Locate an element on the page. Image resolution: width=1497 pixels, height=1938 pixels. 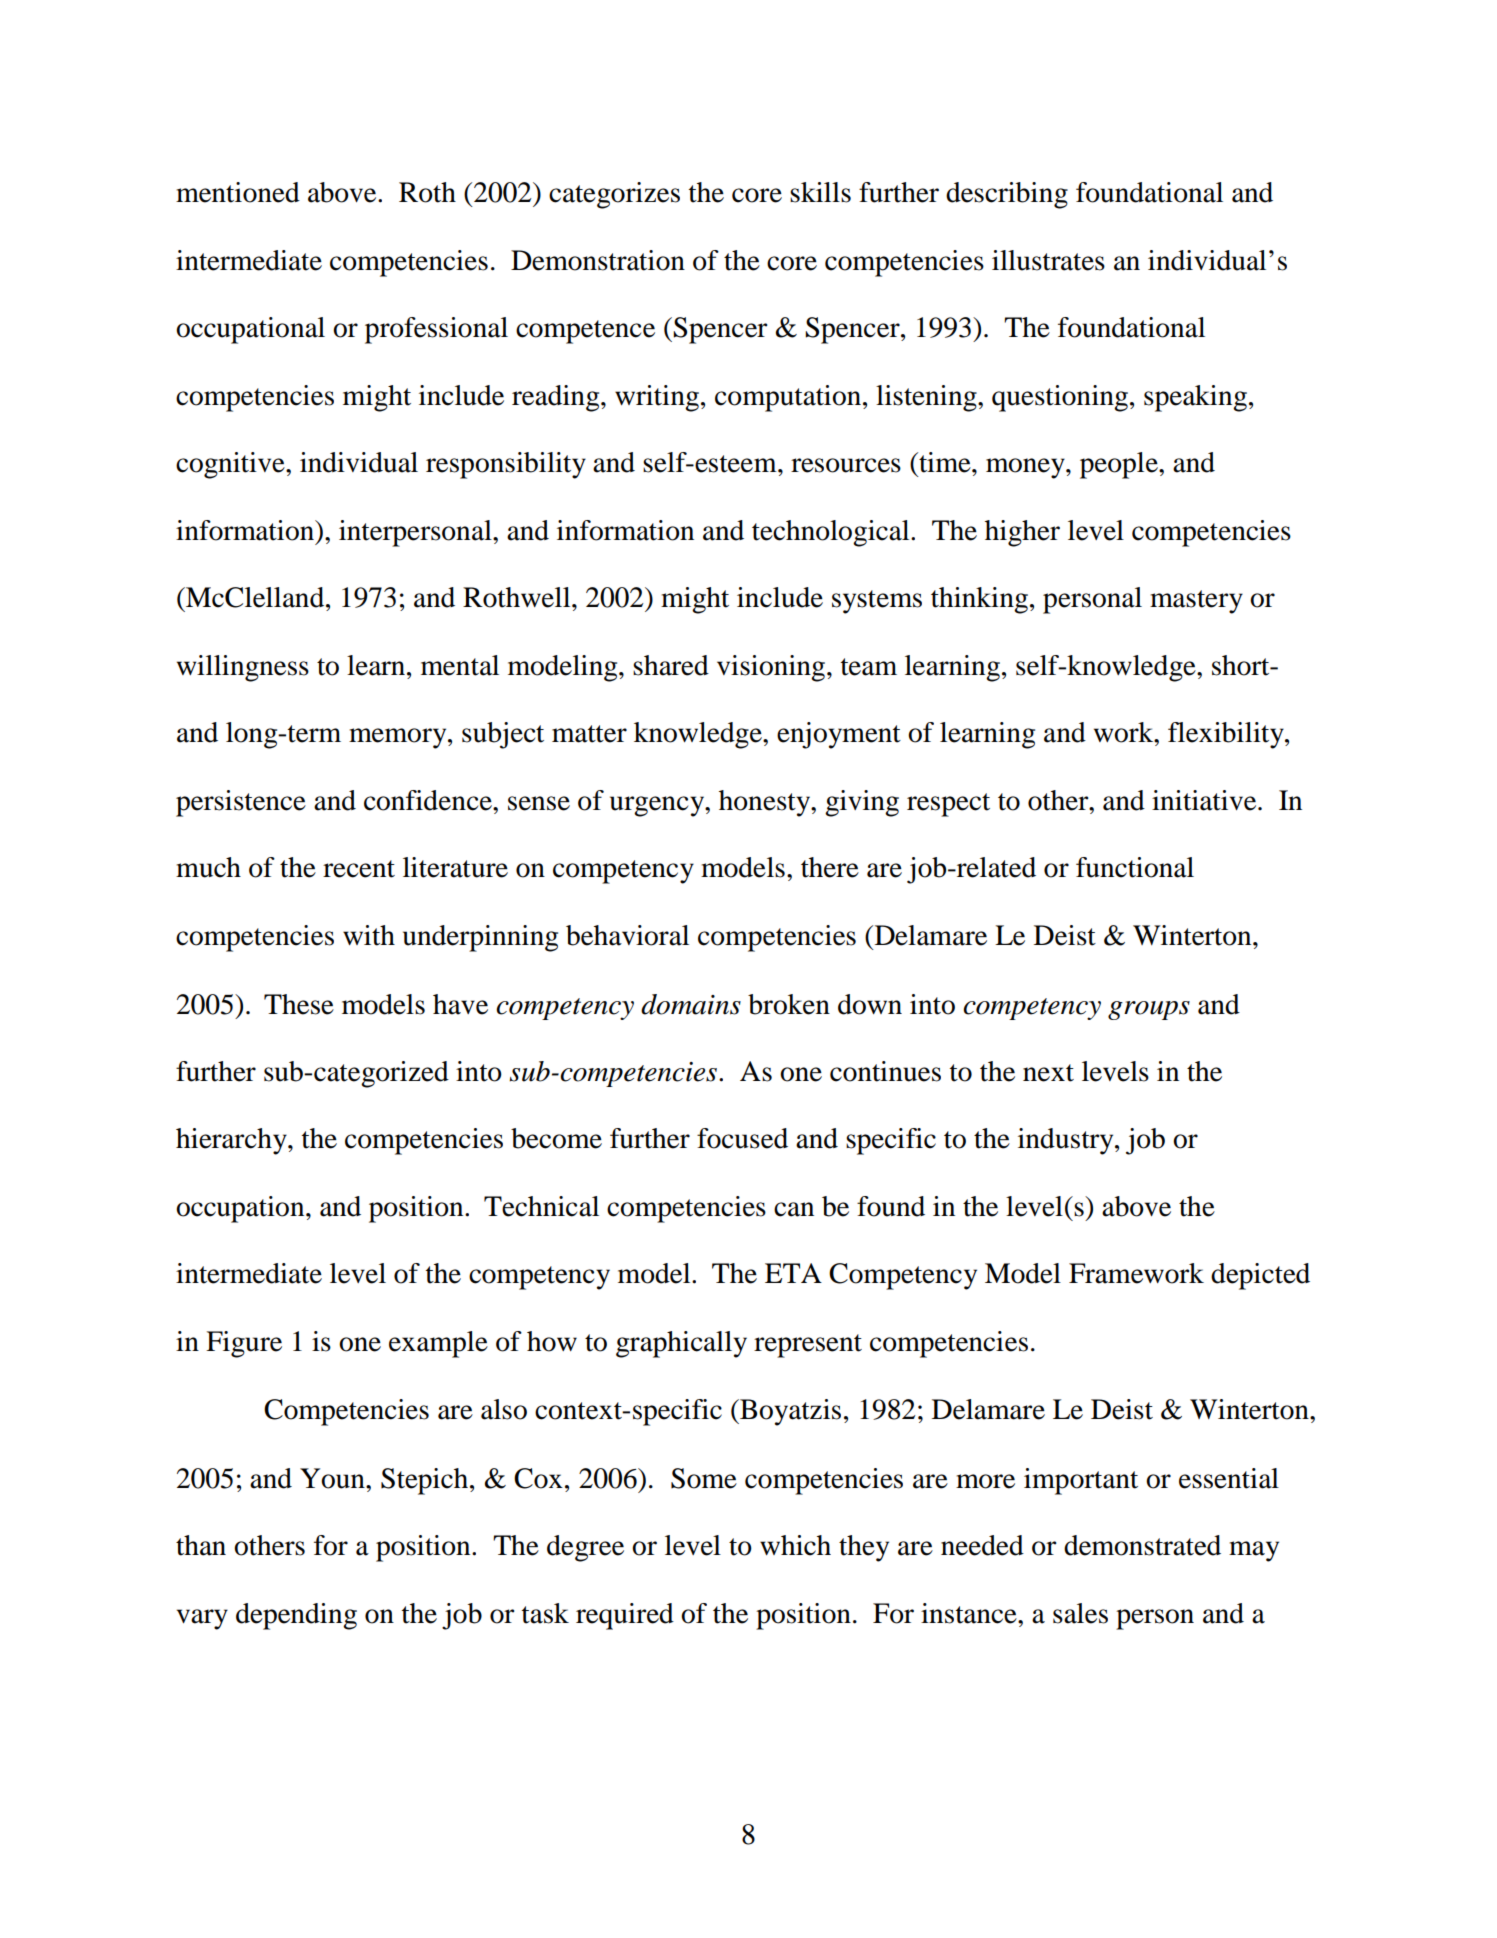
mastery is located at coordinates (1196, 602).
